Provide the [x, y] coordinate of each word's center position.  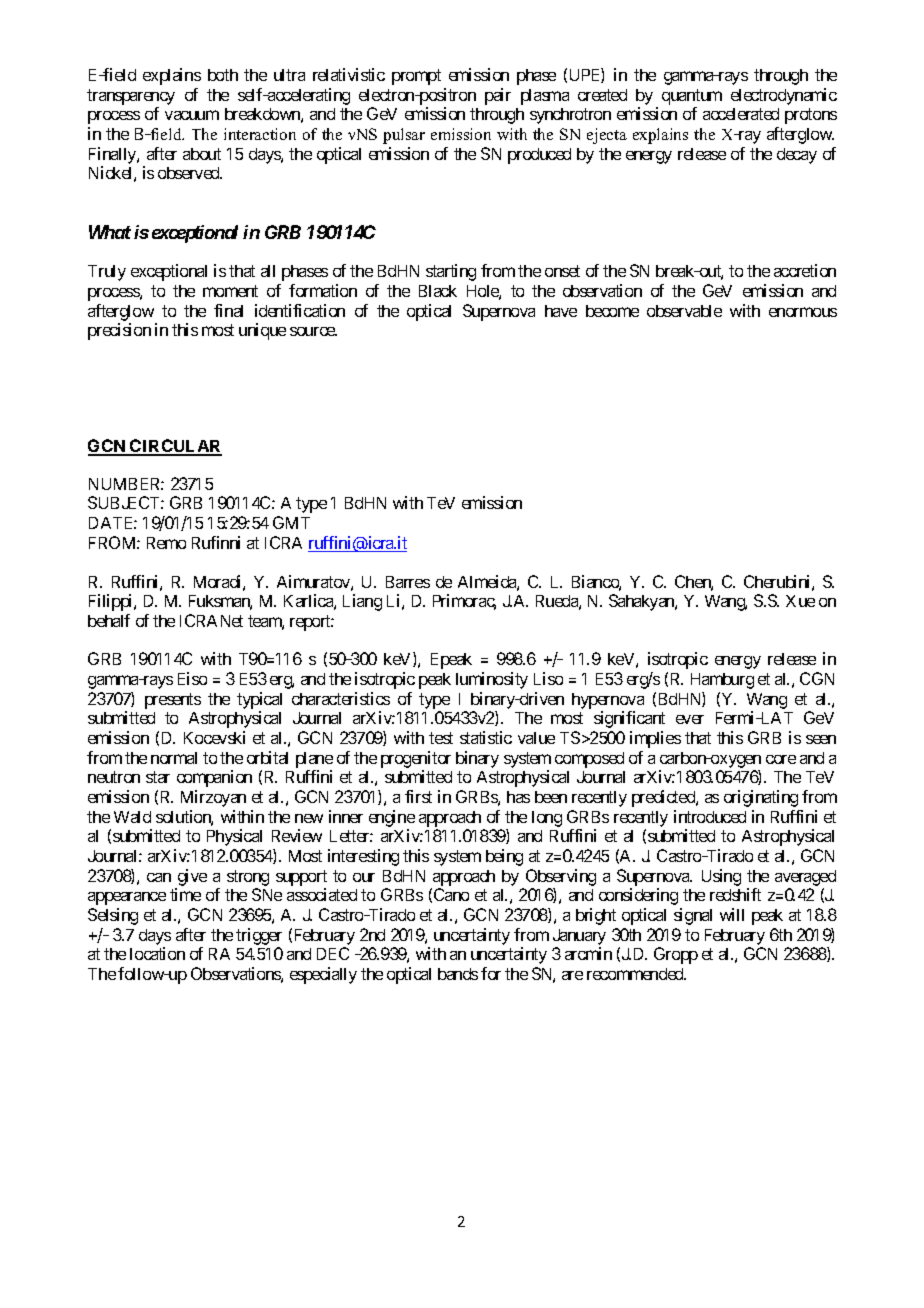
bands [458, 974]
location [157, 953]
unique [262, 331]
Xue [800, 601]
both [223, 75]
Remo [166, 543]
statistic [486, 737]
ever [690, 719]
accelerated [741, 114]
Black [438, 291]
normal [174, 758]
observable [684, 311]
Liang [362, 602]
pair [498, 96]
